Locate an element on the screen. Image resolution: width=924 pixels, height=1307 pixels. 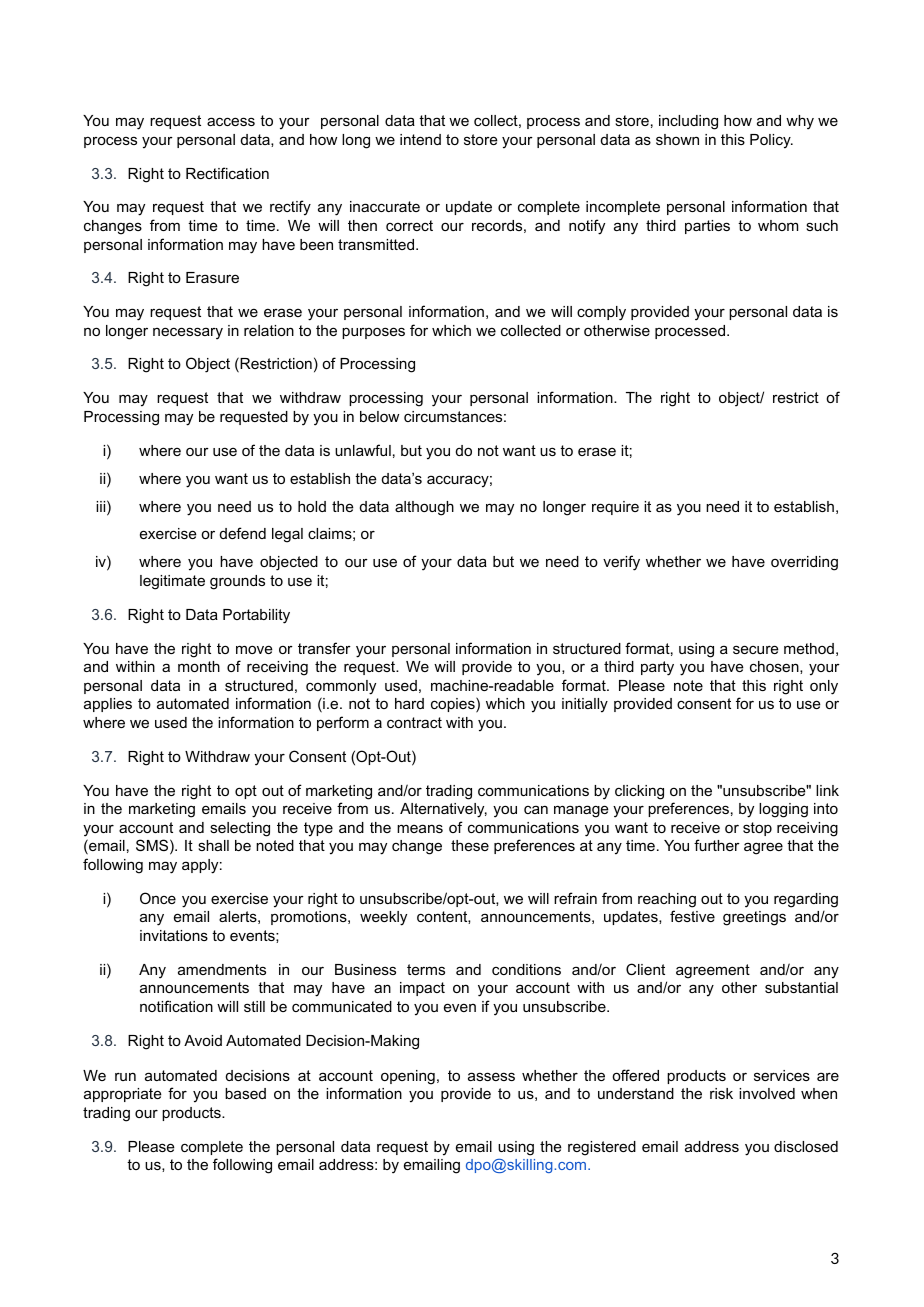
based is located at coordinates (245, 1093).
